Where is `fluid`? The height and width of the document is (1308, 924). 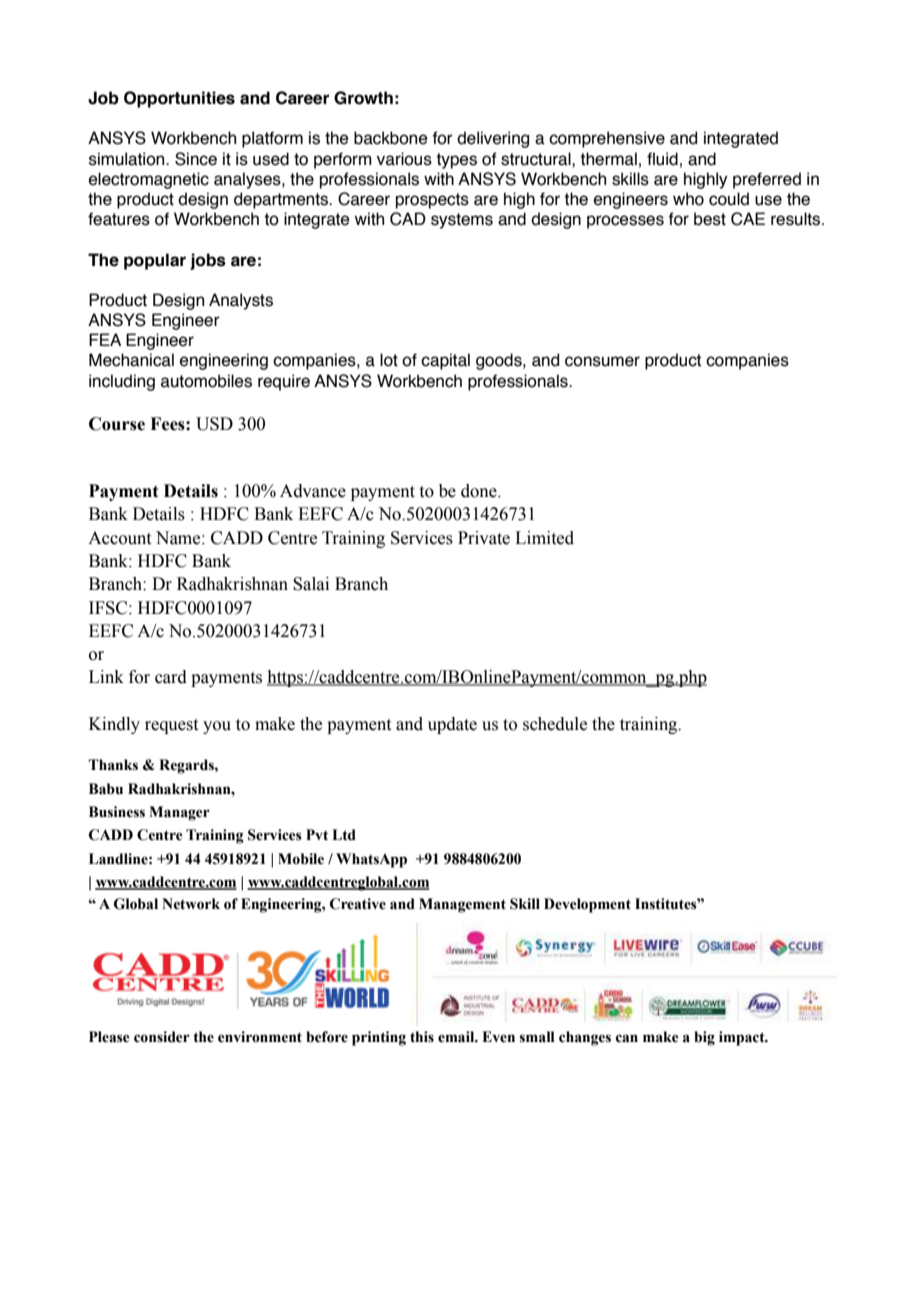 fluid is located at coordinates (662, 159).
